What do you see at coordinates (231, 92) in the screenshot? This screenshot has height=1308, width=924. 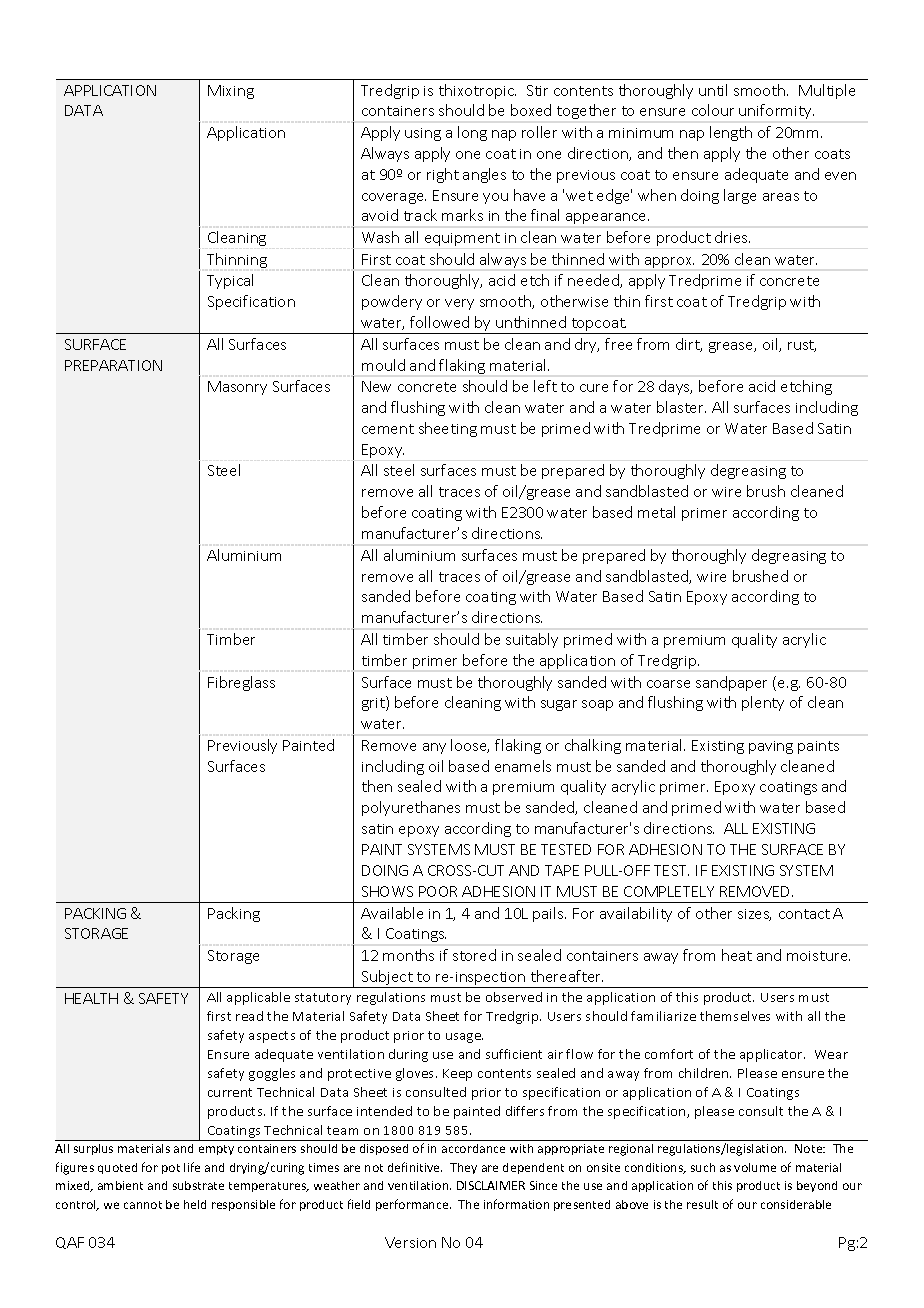 I see `Mixing` at bounding box center [231, 92].
